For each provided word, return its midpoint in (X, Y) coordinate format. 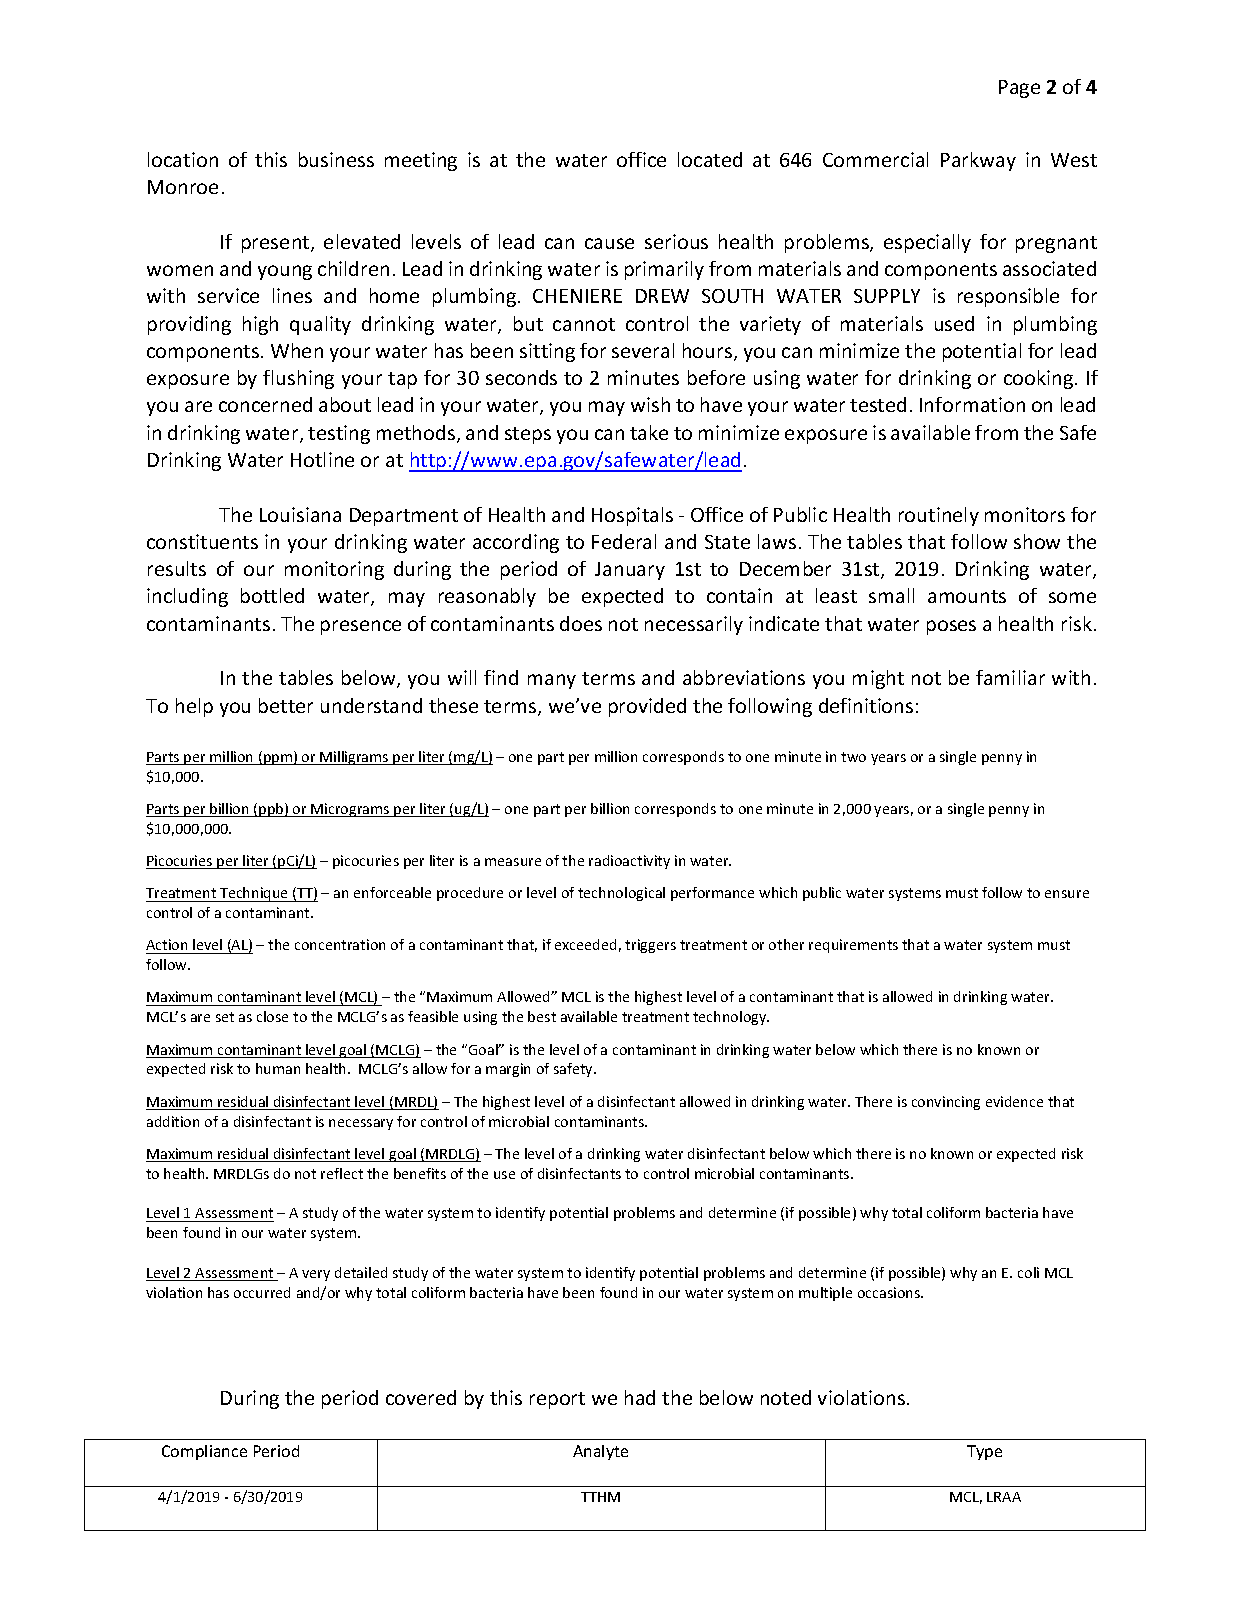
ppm (278, 759)
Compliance (204, 1452)
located (710, 159)
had (640, 1397)
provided (647, 707)
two (853, 757)
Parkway (978, 161)
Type (984, 1452)
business (336, 159)
